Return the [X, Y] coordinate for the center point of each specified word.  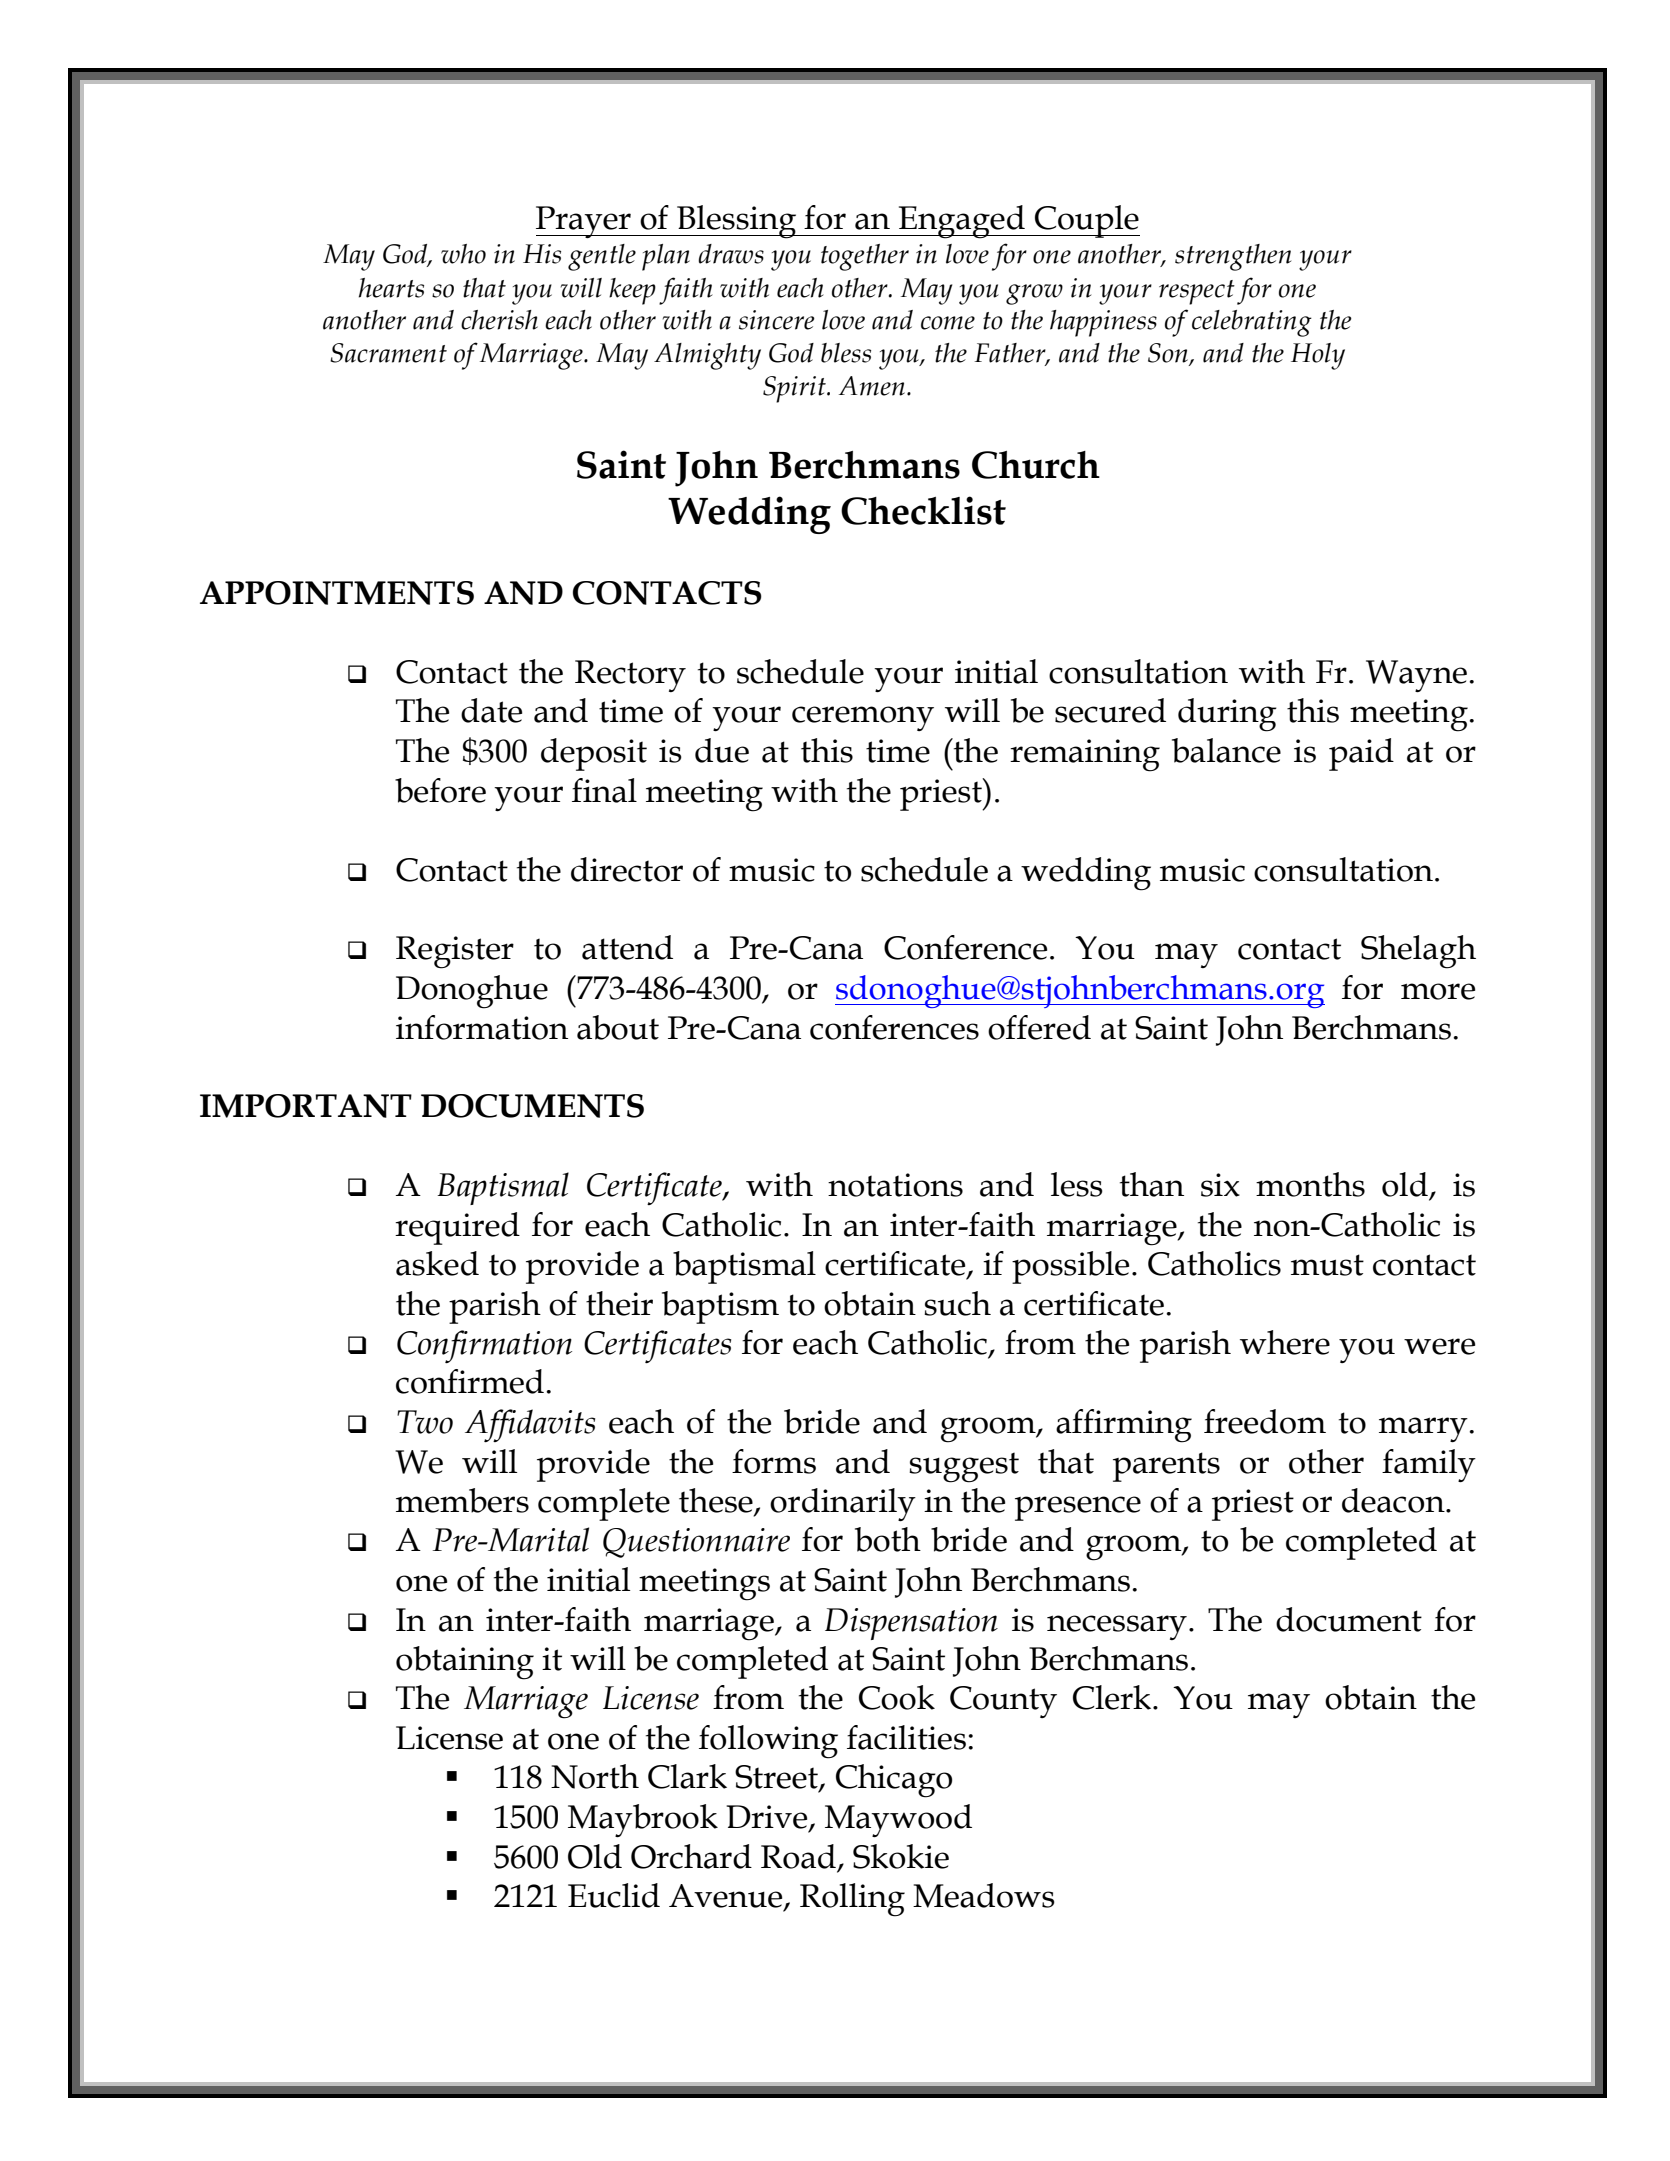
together [865, 257]
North [595, 1776]
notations [895, 1185]
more [1438, 991]
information [482, 1027]
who [463, 254]
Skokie [901, 1856]
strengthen [1233, 257]
